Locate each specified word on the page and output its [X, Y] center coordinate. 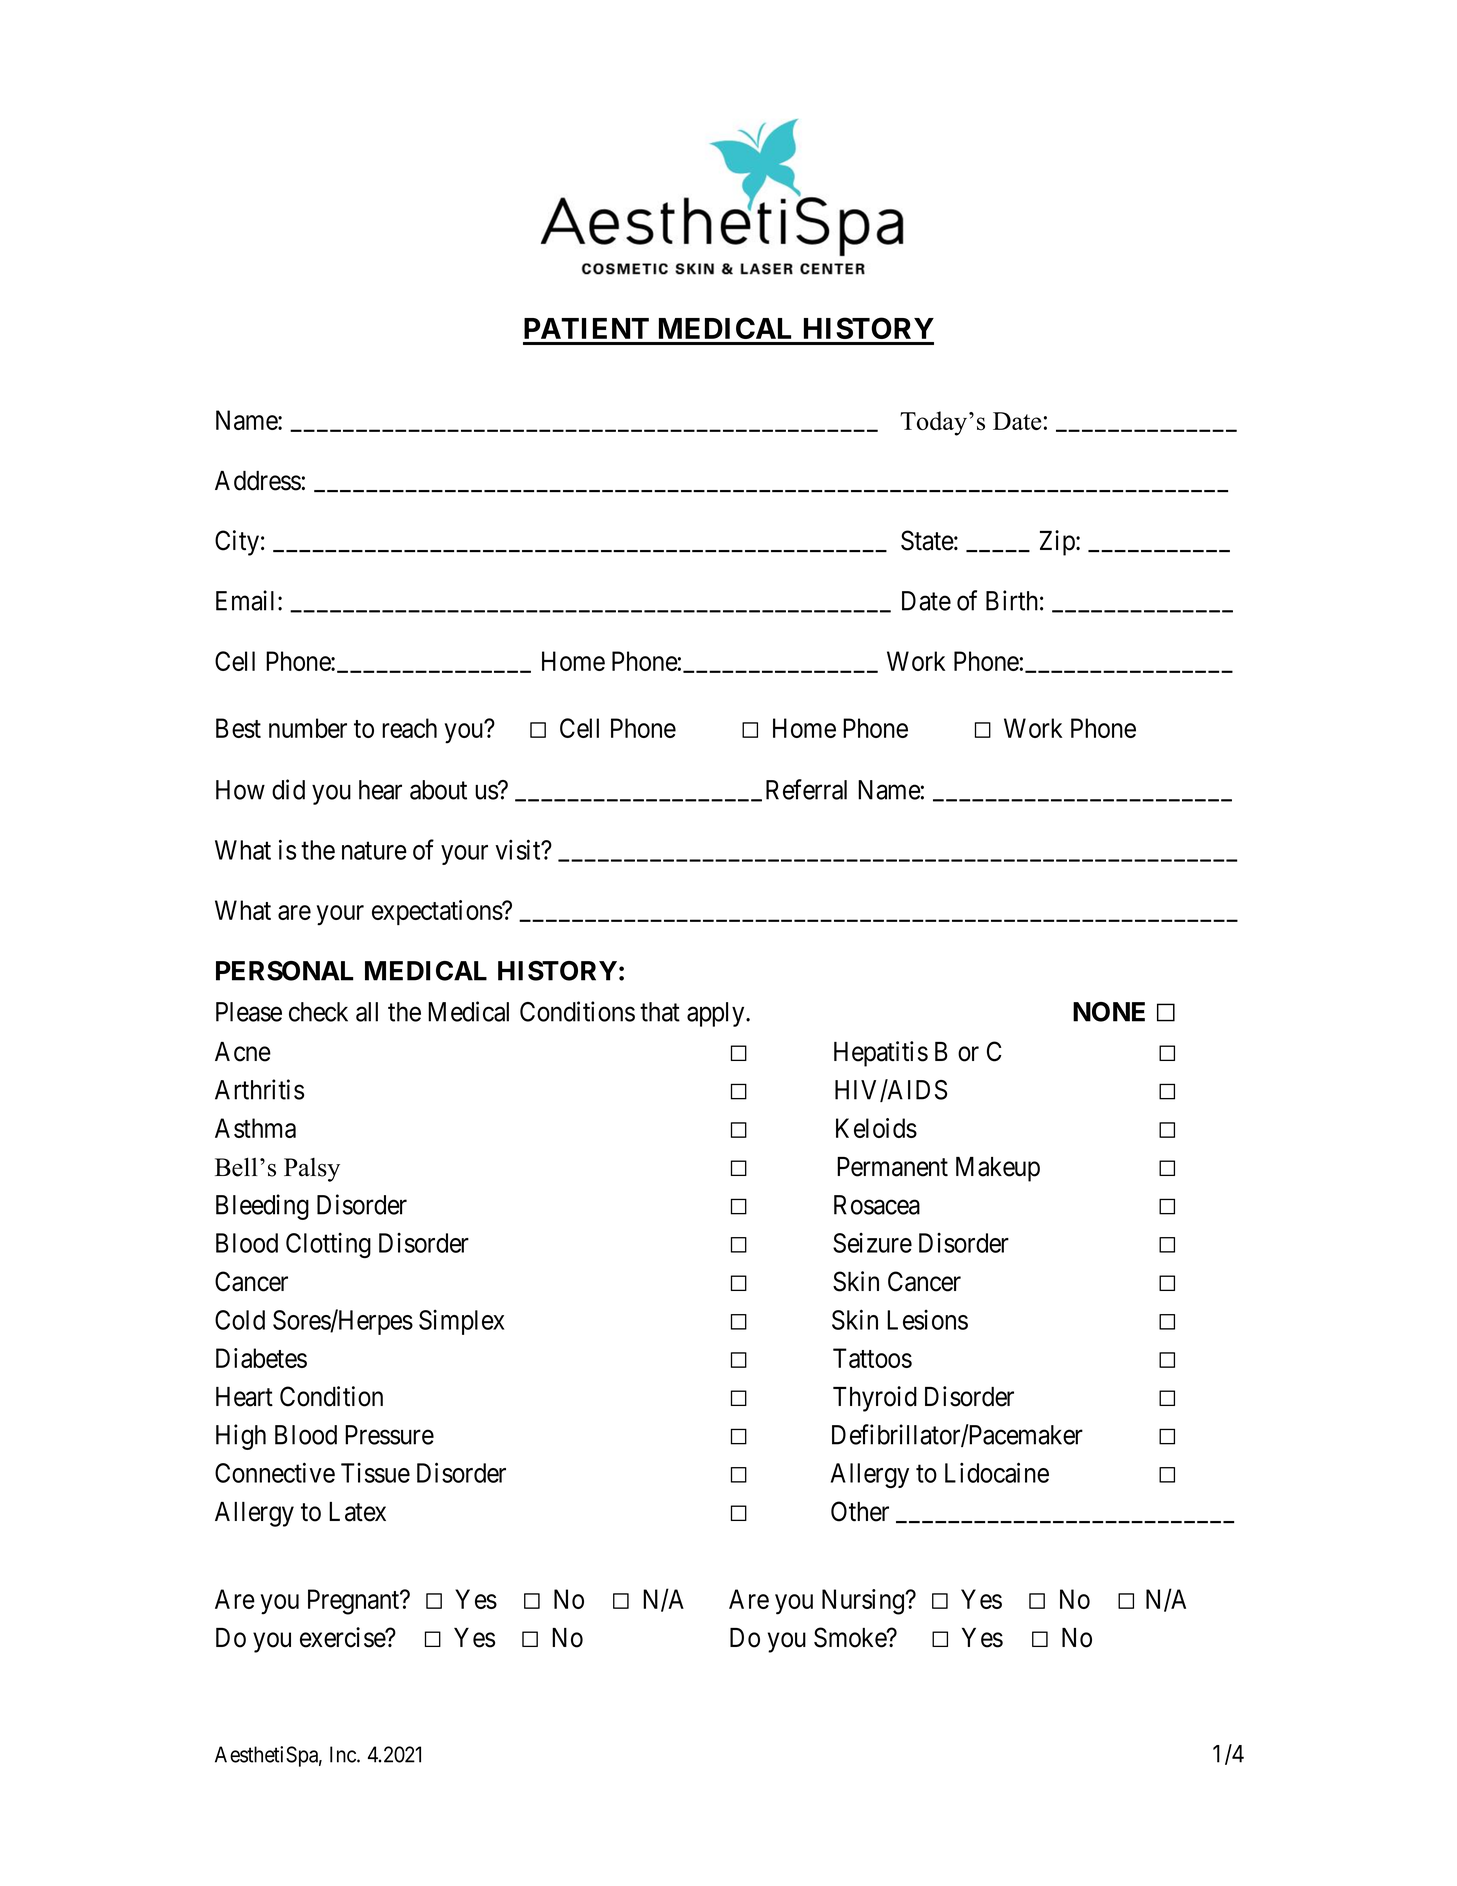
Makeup [998, 1169]
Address [258, 481]
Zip [1058, 543]
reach [409, 728]
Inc [344, 1754]
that [660, 1012]
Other [860, 1511]
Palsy [312, 1170]
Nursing [864, 1602]
